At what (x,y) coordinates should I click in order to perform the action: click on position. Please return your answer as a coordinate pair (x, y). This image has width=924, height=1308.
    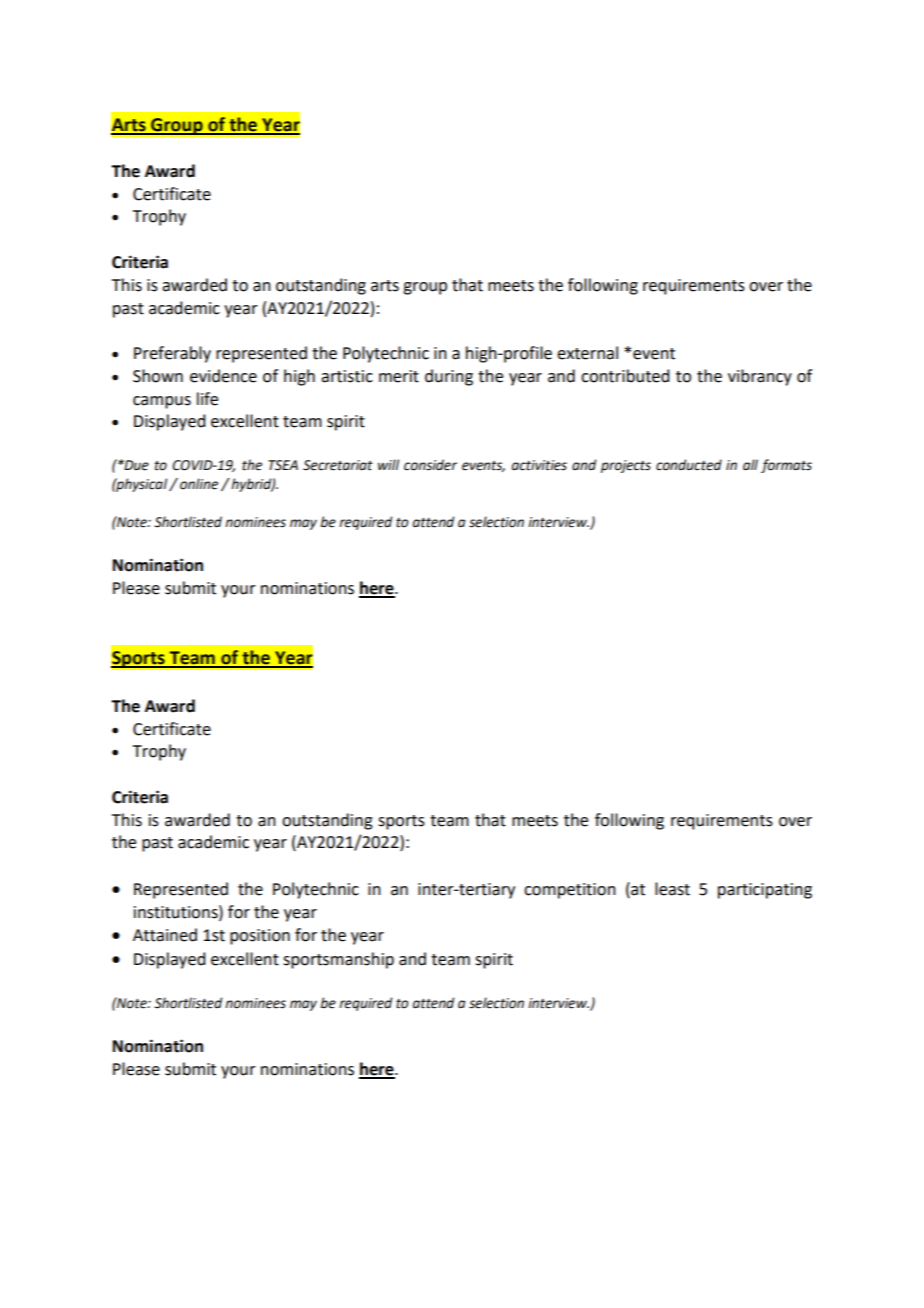
    Looking at the image, I should click on (260, 937).
